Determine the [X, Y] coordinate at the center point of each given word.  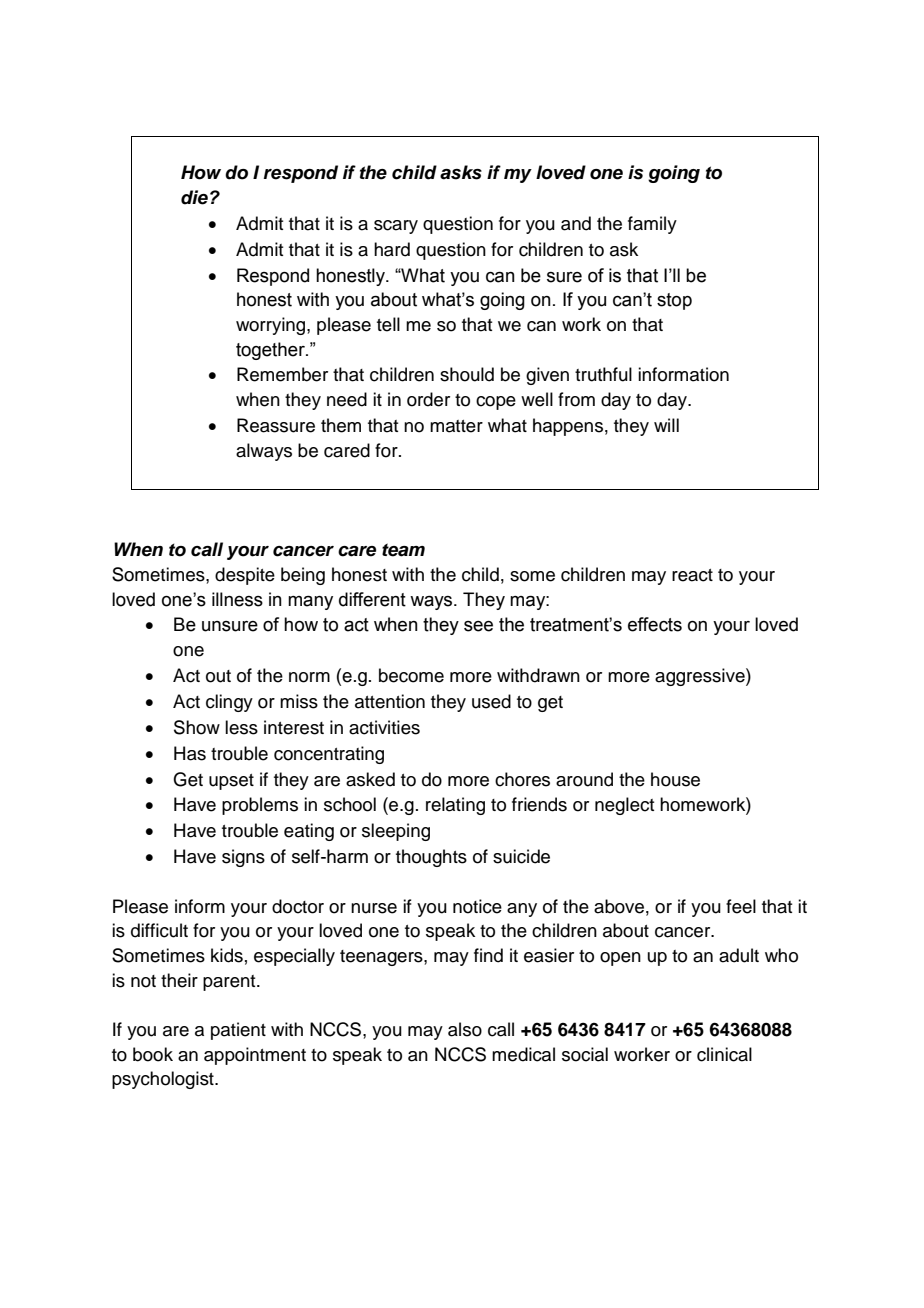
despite [245, 576]
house [675, 779]
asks [461, 172]
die [194, 197]
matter [456, 426]
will [666, 425]
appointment [255, 1056]
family [652, 225]
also [465, 1029]
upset [231, 782]
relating [455, 806]
